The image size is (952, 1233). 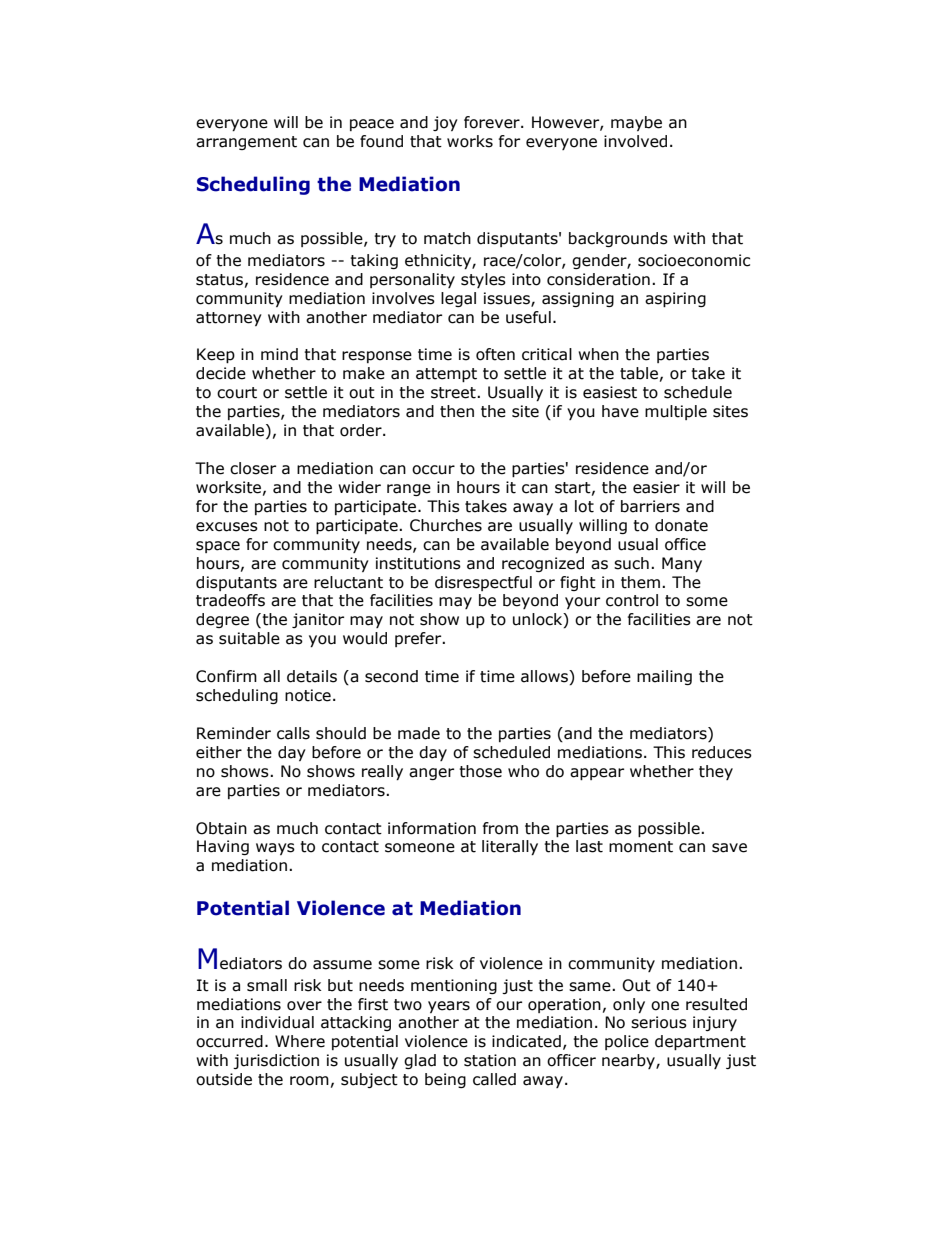 I want to click on involved, so click(x=635, y=141).
